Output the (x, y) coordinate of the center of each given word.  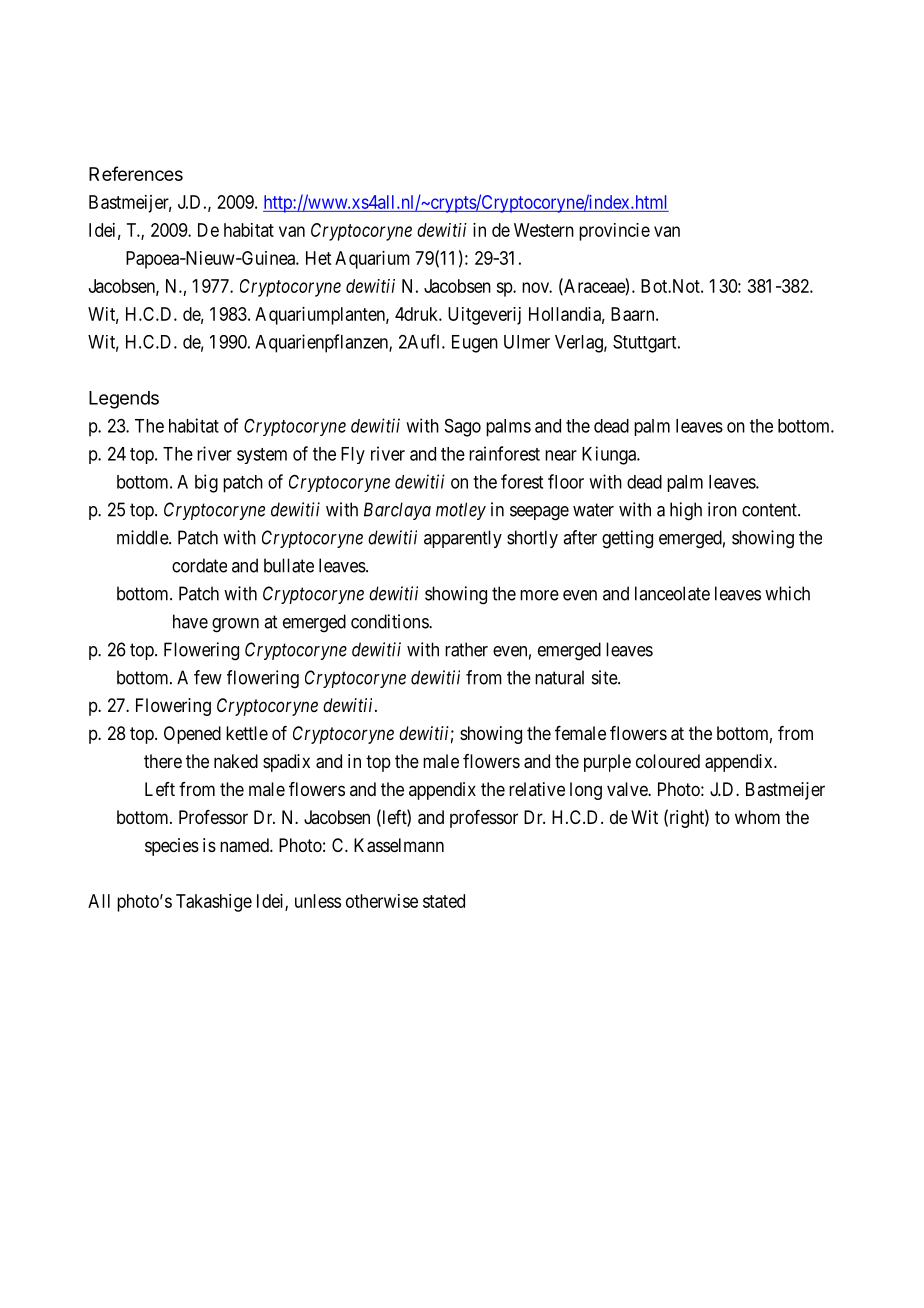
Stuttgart (646, 344)
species (172, 847)
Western (544, 230)
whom (757, 817)
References (136, 173)
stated (444, 901)
